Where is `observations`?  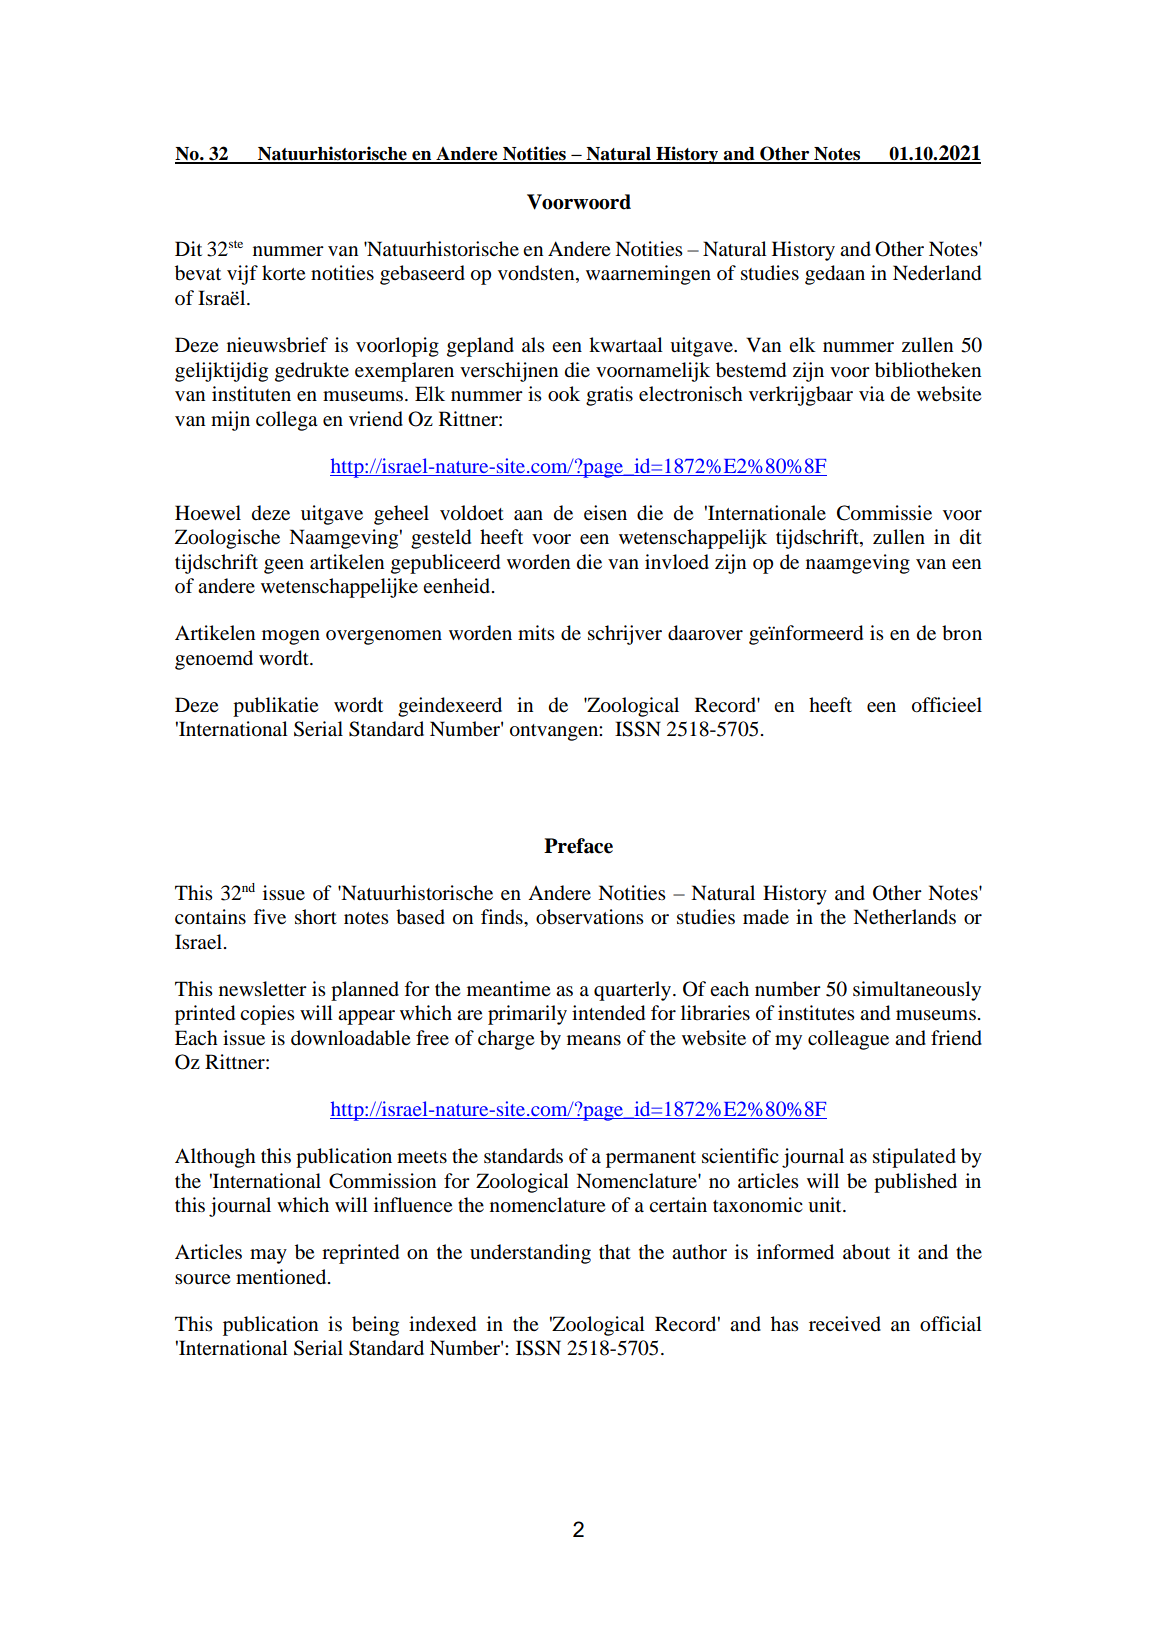
observations is located at coordinates (590, 917).
